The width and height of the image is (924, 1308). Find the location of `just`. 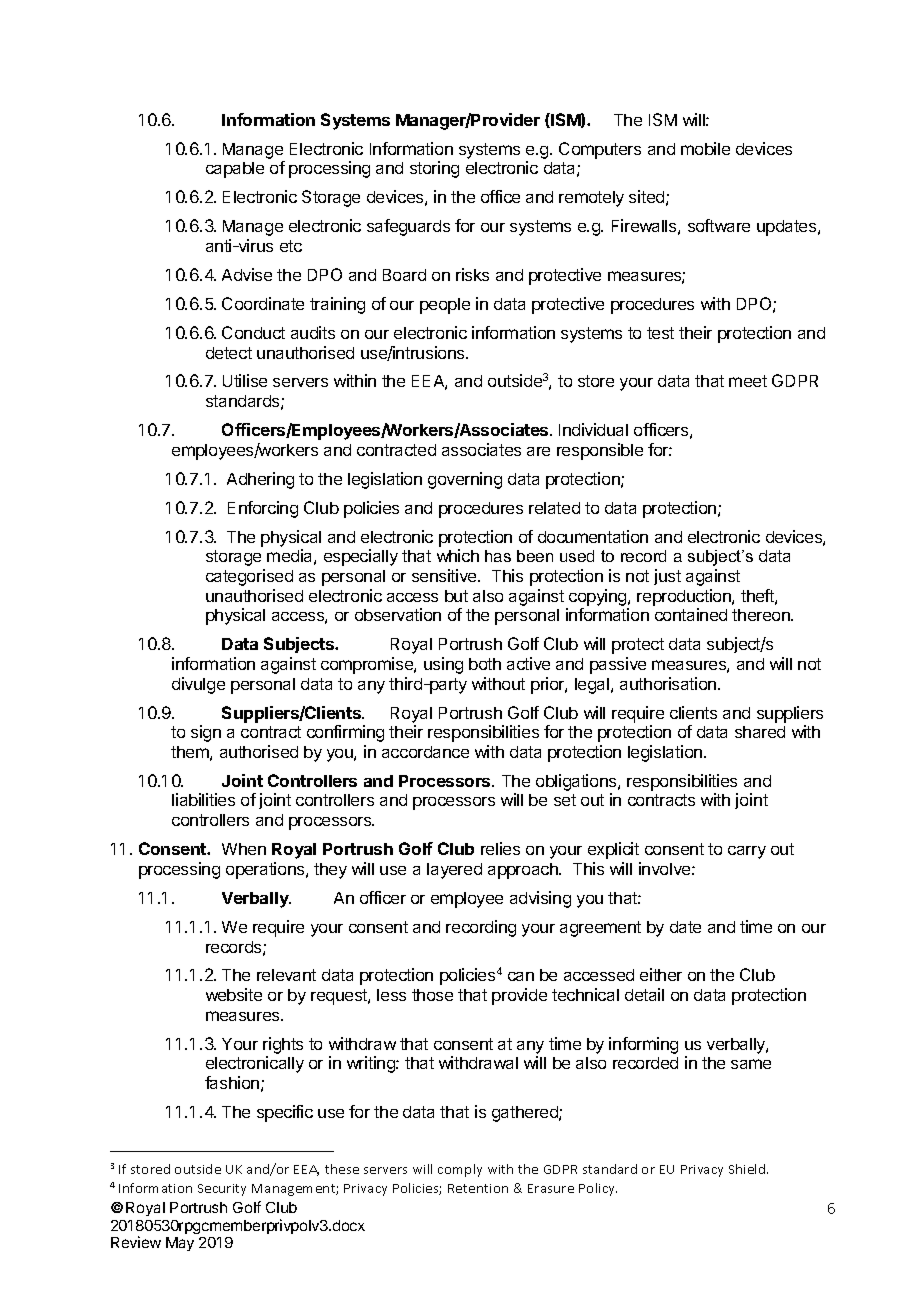

just is located at coordinates (667, 577).
